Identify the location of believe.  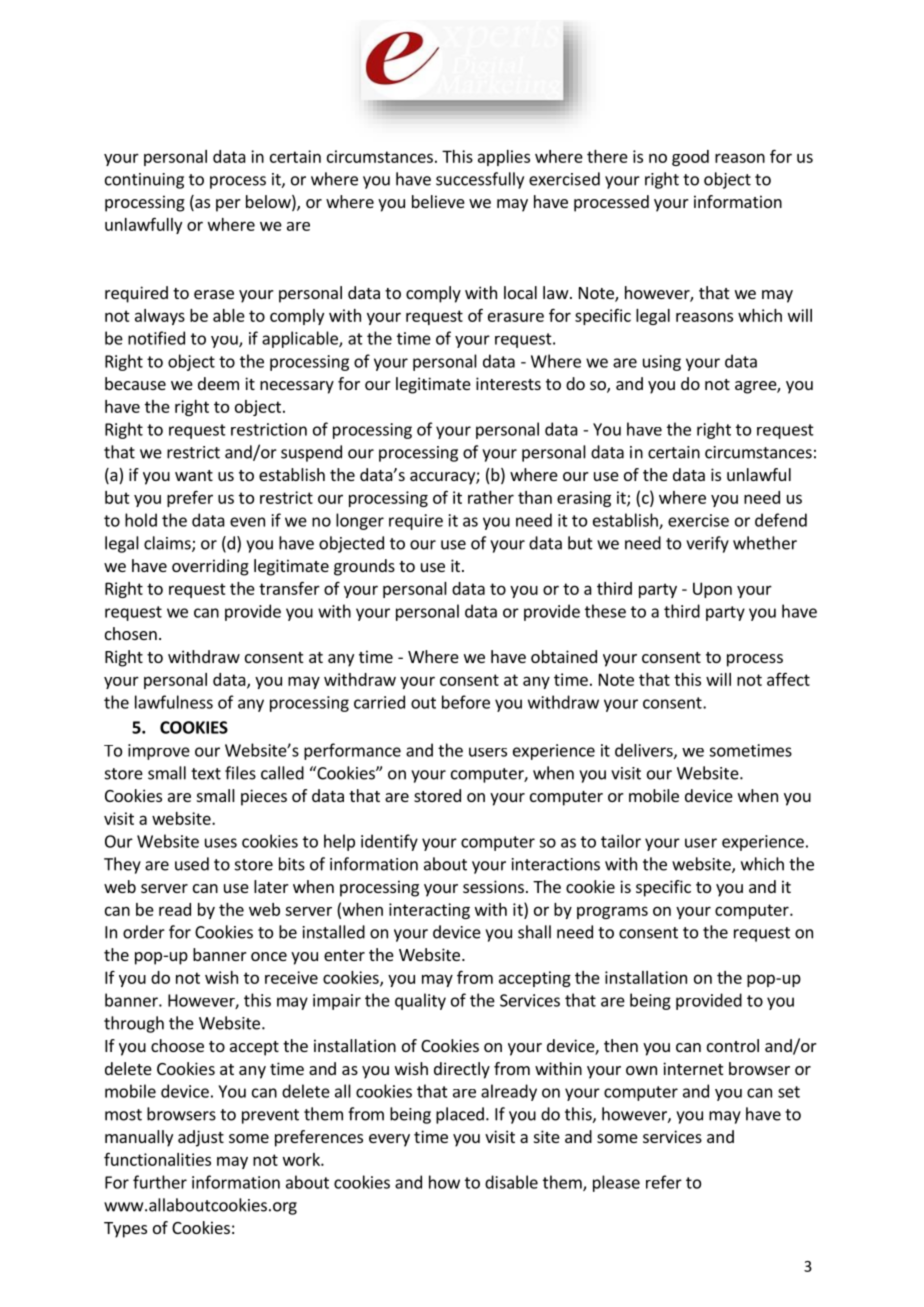
(438, 201).
